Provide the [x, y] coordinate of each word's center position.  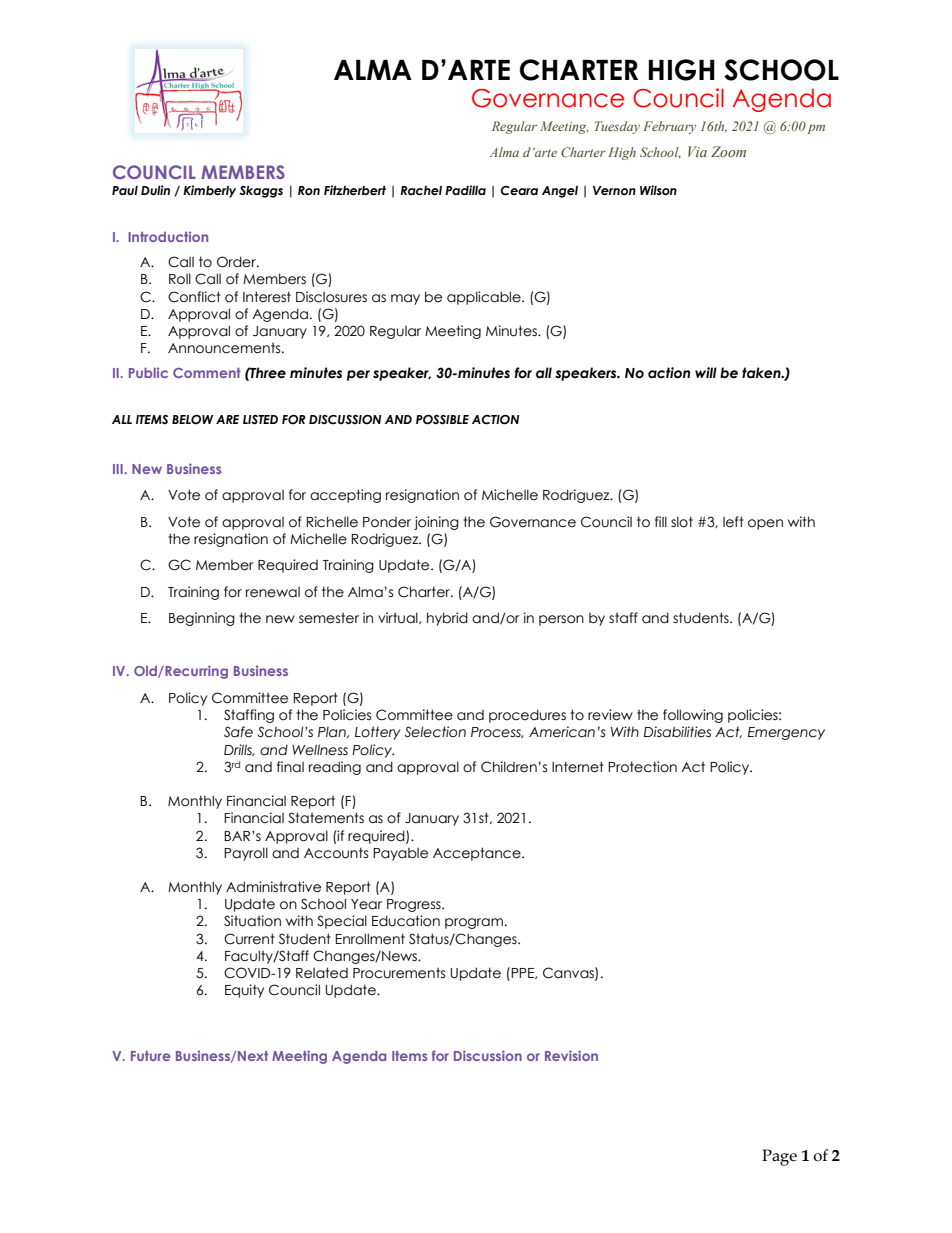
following [693, 716]
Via [697, 151]
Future [151, 1056]
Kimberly [209, 191]
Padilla [465, 190]
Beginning [202, 619]
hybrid [447, 619]
